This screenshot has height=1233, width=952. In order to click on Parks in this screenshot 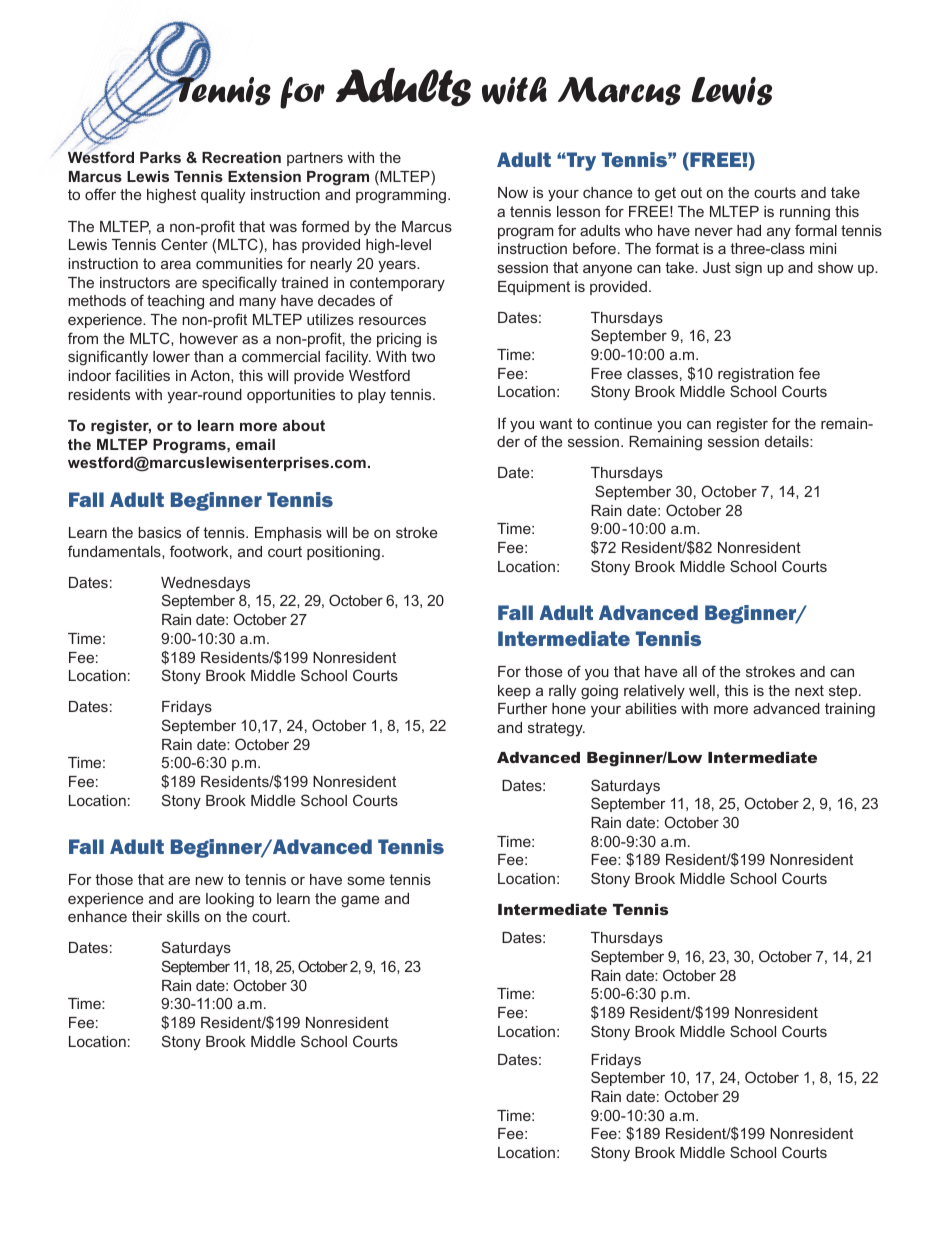, I will do `click(160, 157)`.
